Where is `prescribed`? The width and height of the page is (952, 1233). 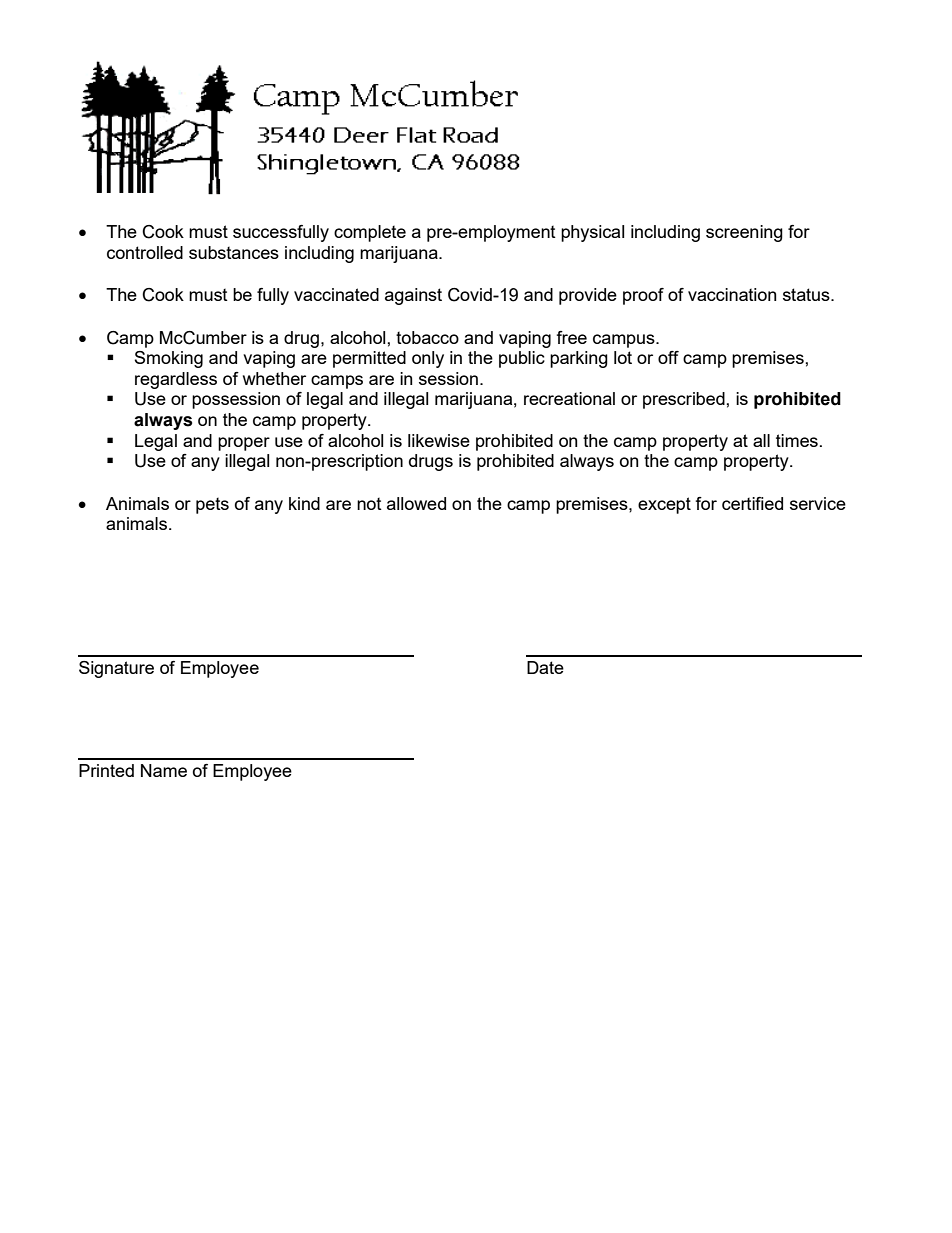 prescribed is located at coordinates (685, 400).
